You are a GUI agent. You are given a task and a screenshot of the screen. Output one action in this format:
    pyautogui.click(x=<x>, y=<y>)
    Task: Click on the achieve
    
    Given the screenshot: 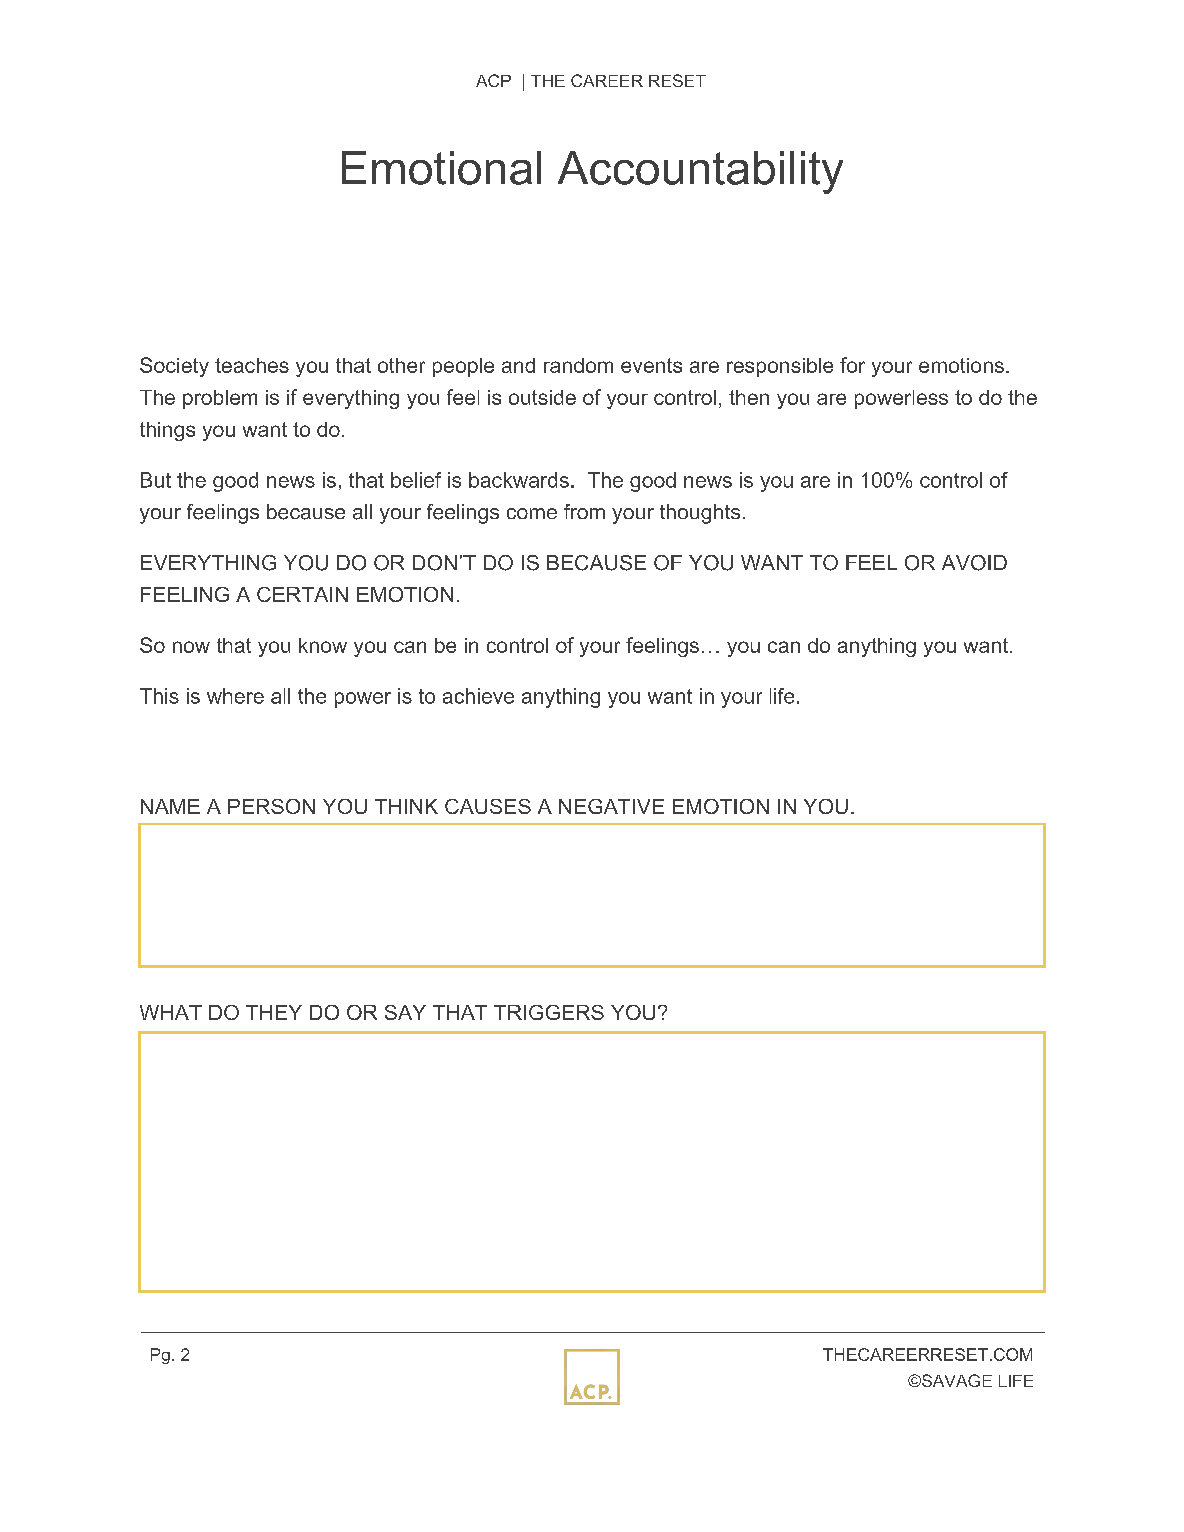 What is the action you would take?
    pyautogui.click(x=478, y=696)
